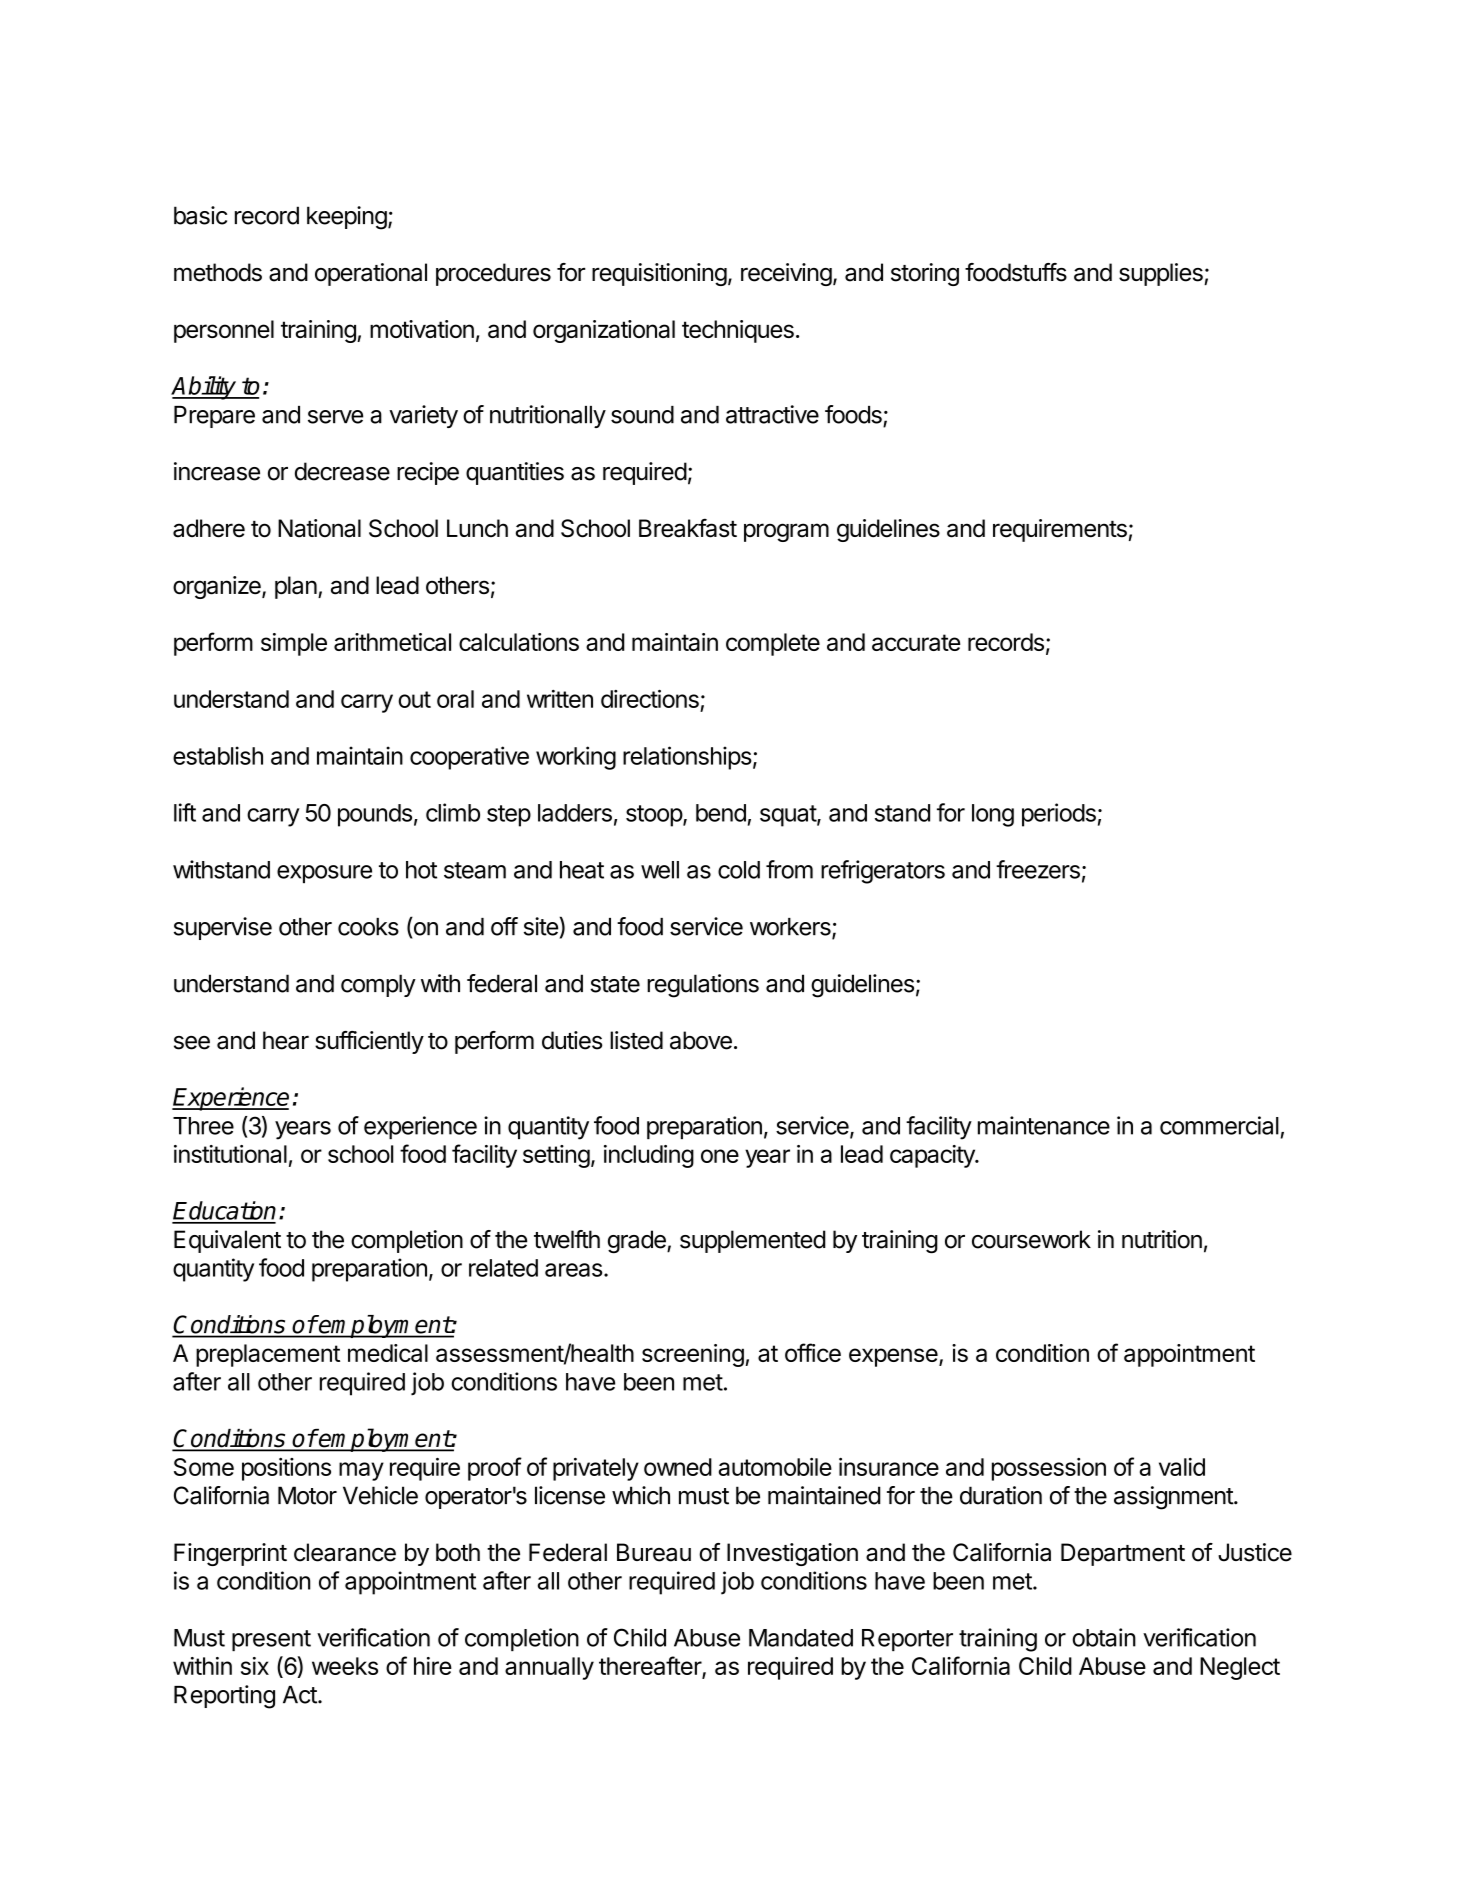  Describe the element at coordinates (371, 274) in the page. I see `operational` at that location.
